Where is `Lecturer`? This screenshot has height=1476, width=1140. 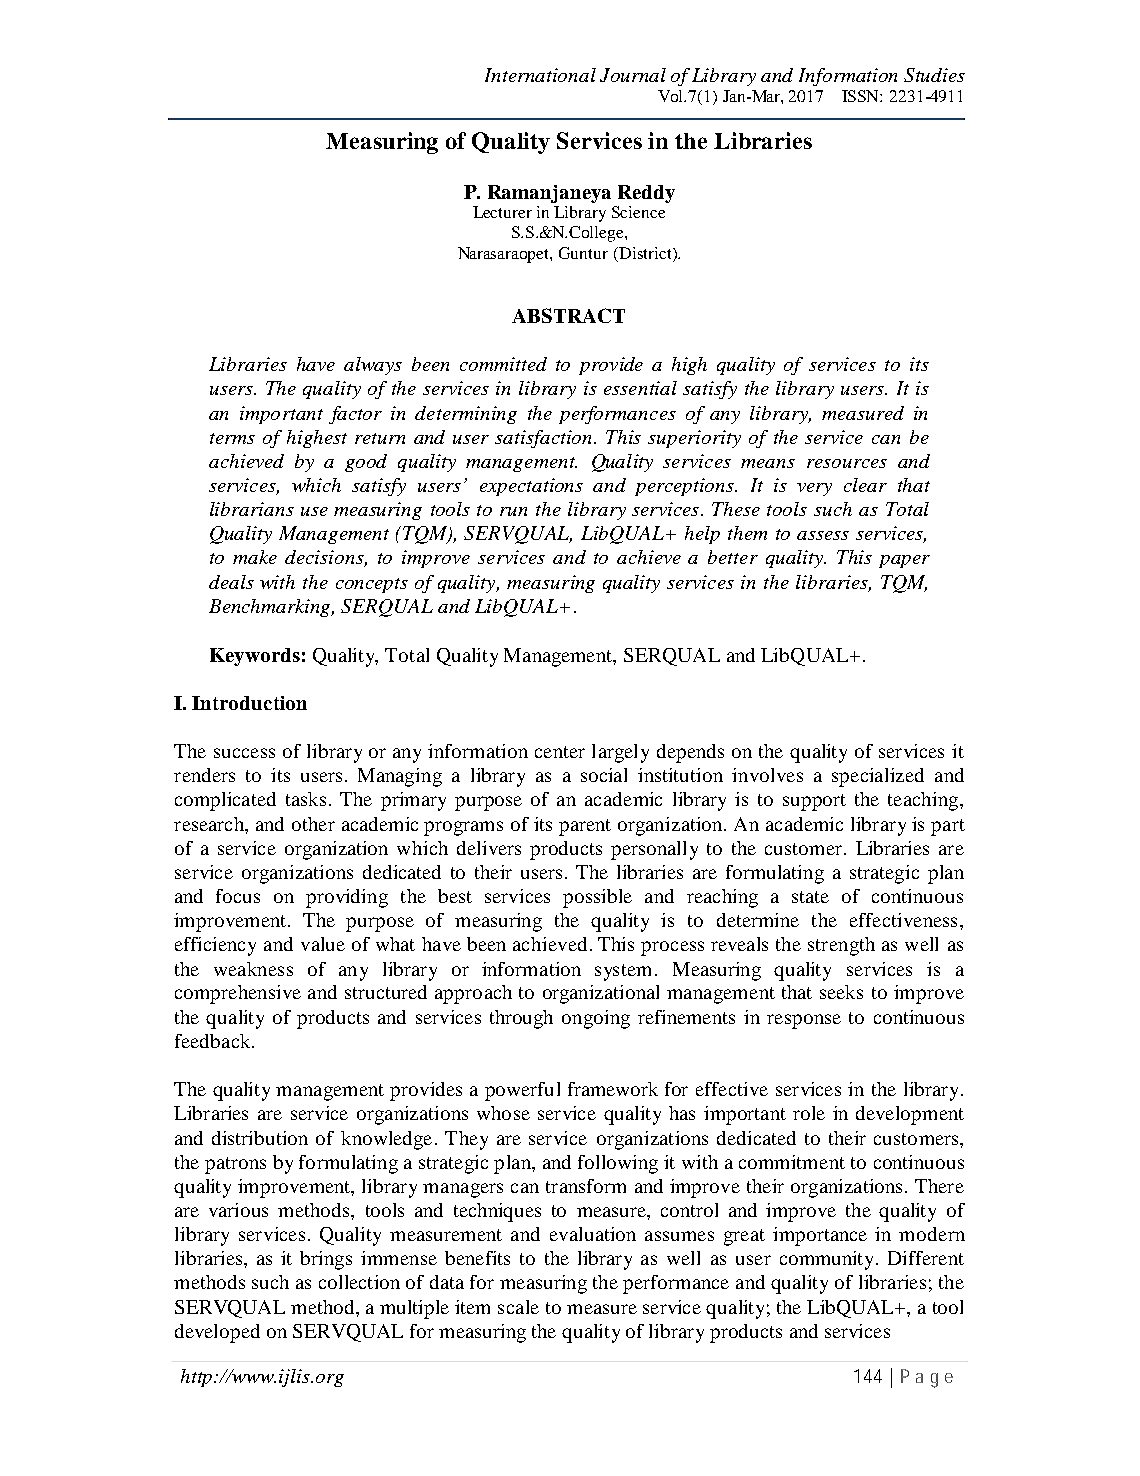 Lecturer is located at coordinates (502, 212).
